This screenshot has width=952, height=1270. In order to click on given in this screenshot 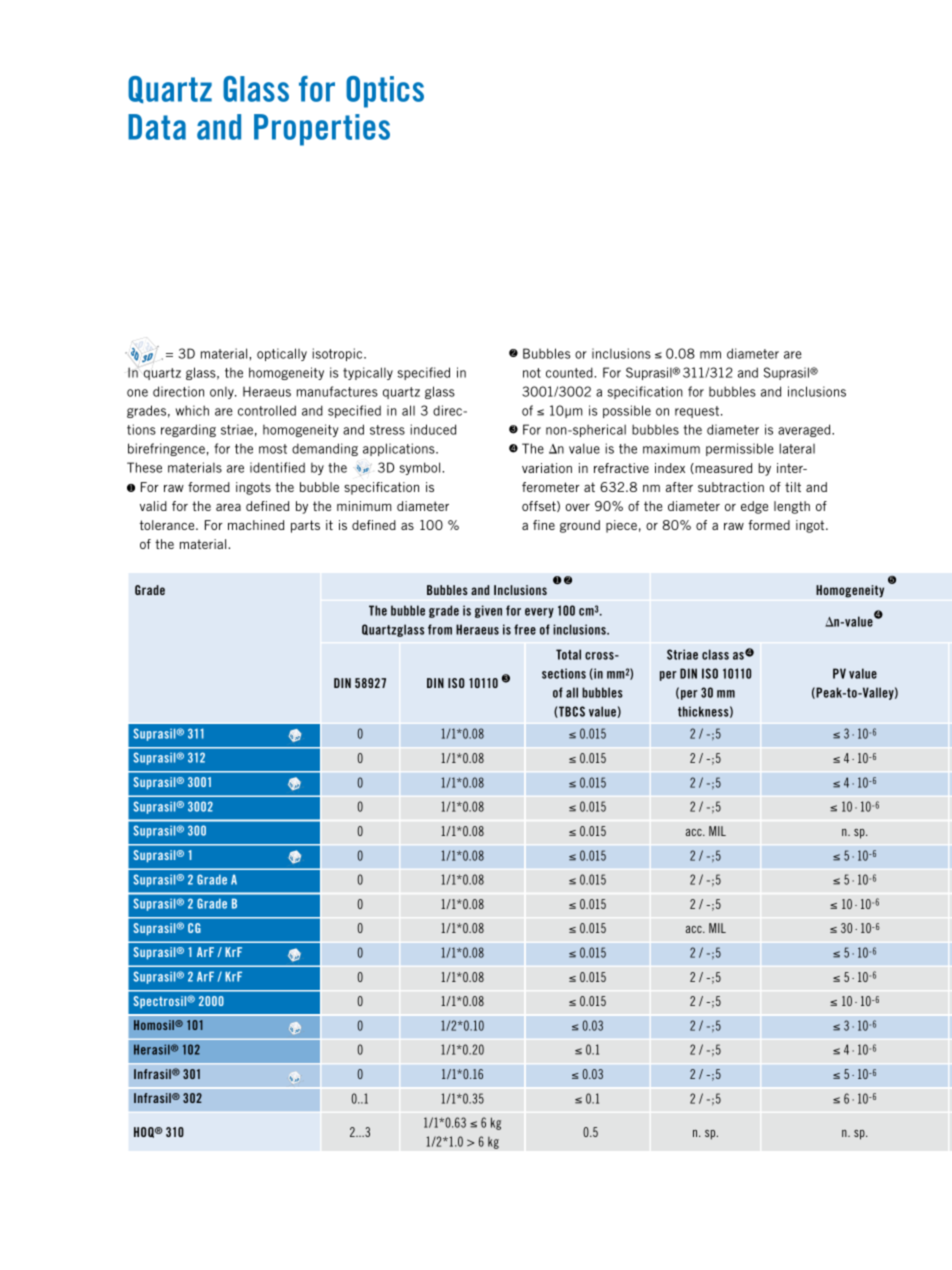, I will do `click(488, 611)`.
